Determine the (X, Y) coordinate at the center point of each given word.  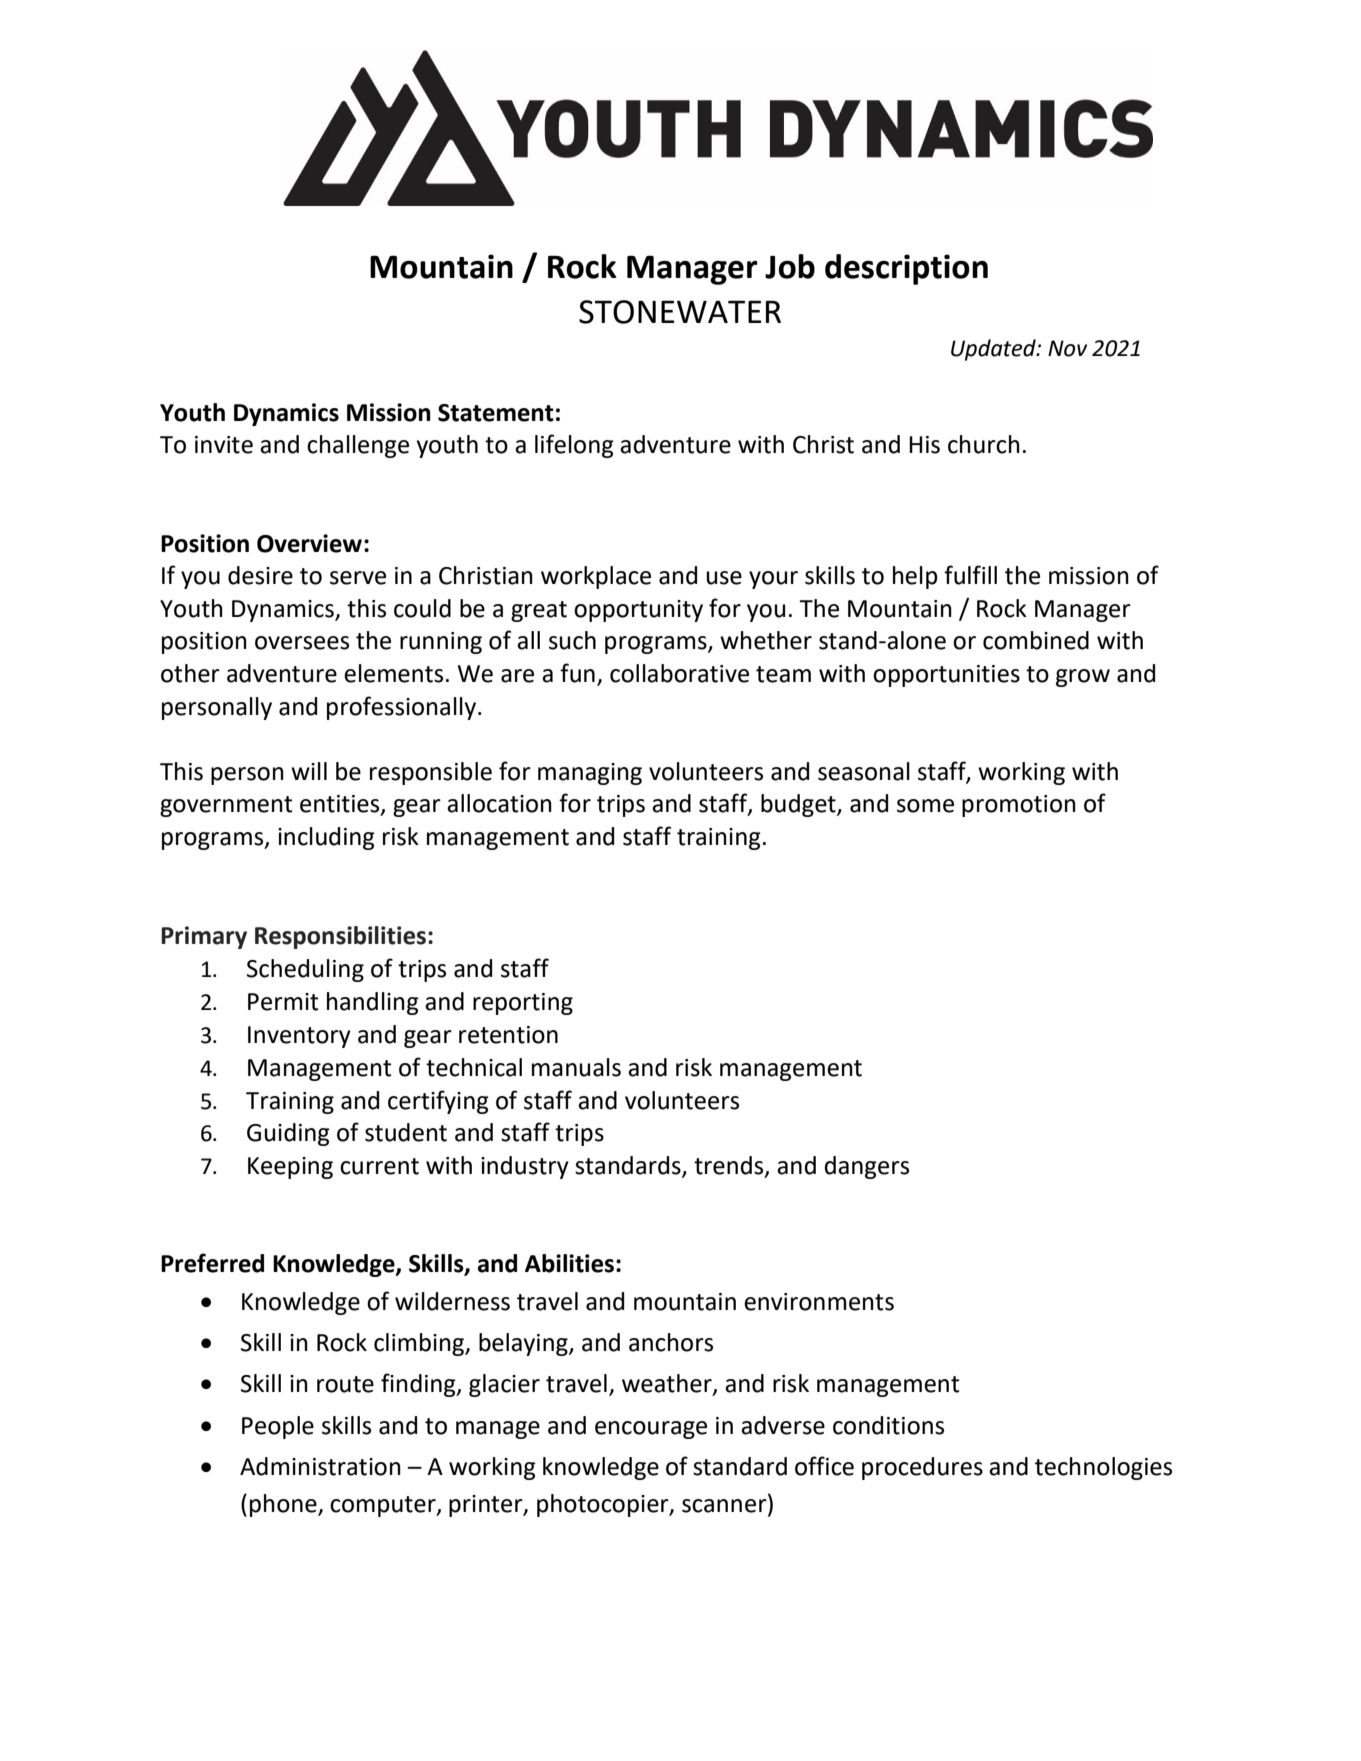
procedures (922, 1468)
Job (790, 266)
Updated (994, 350)
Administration (320, 1466)
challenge (358, 446)
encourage (651, 1430)
